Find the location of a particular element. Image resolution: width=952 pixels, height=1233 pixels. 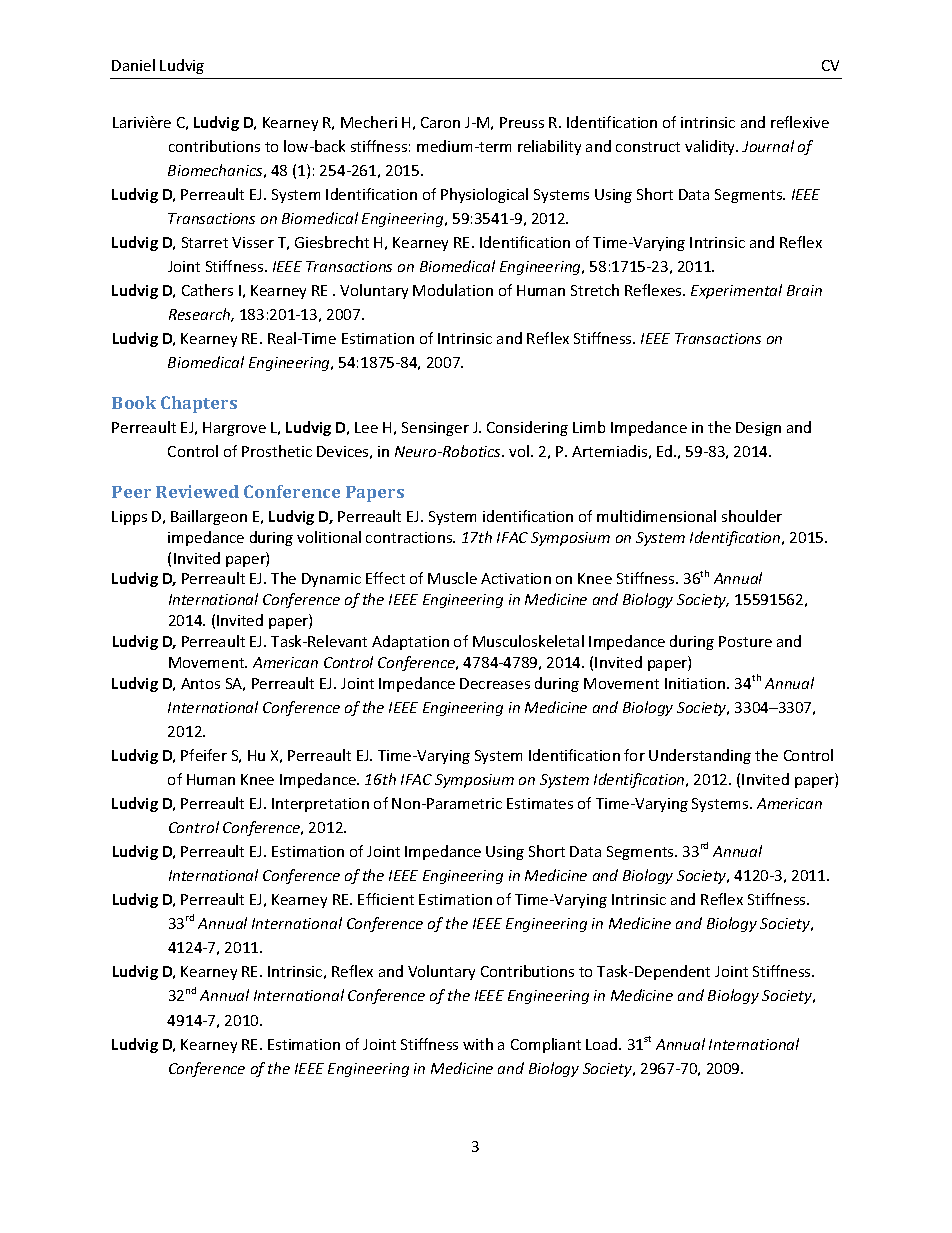

Daniel is located at coordinates (133, 65).
